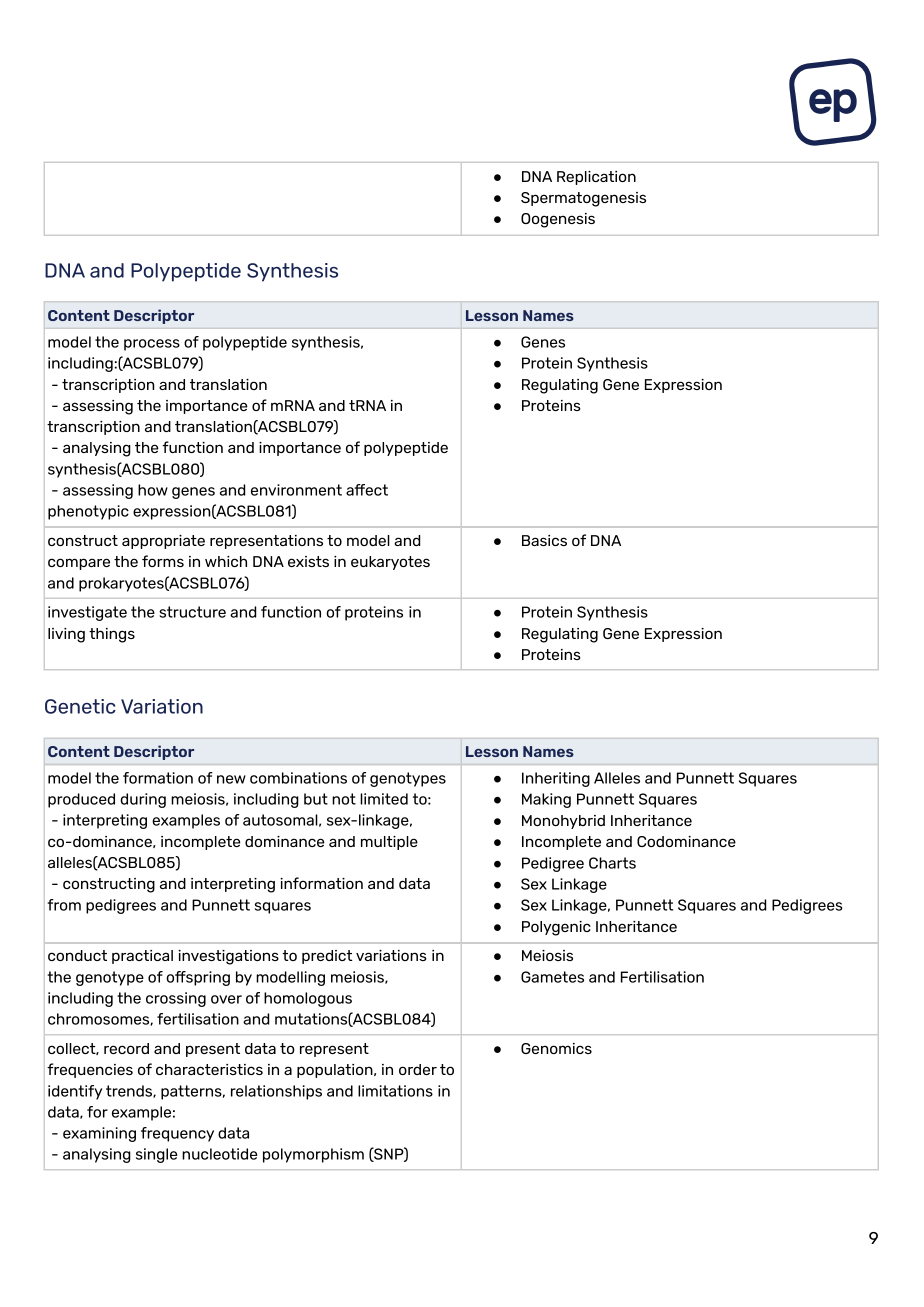 Image resolution: width=924 pixels, height=1307 pixels. What do you see at coordinates (152, 345) in the page?
I see `process` at bounding box center [152, 345].
